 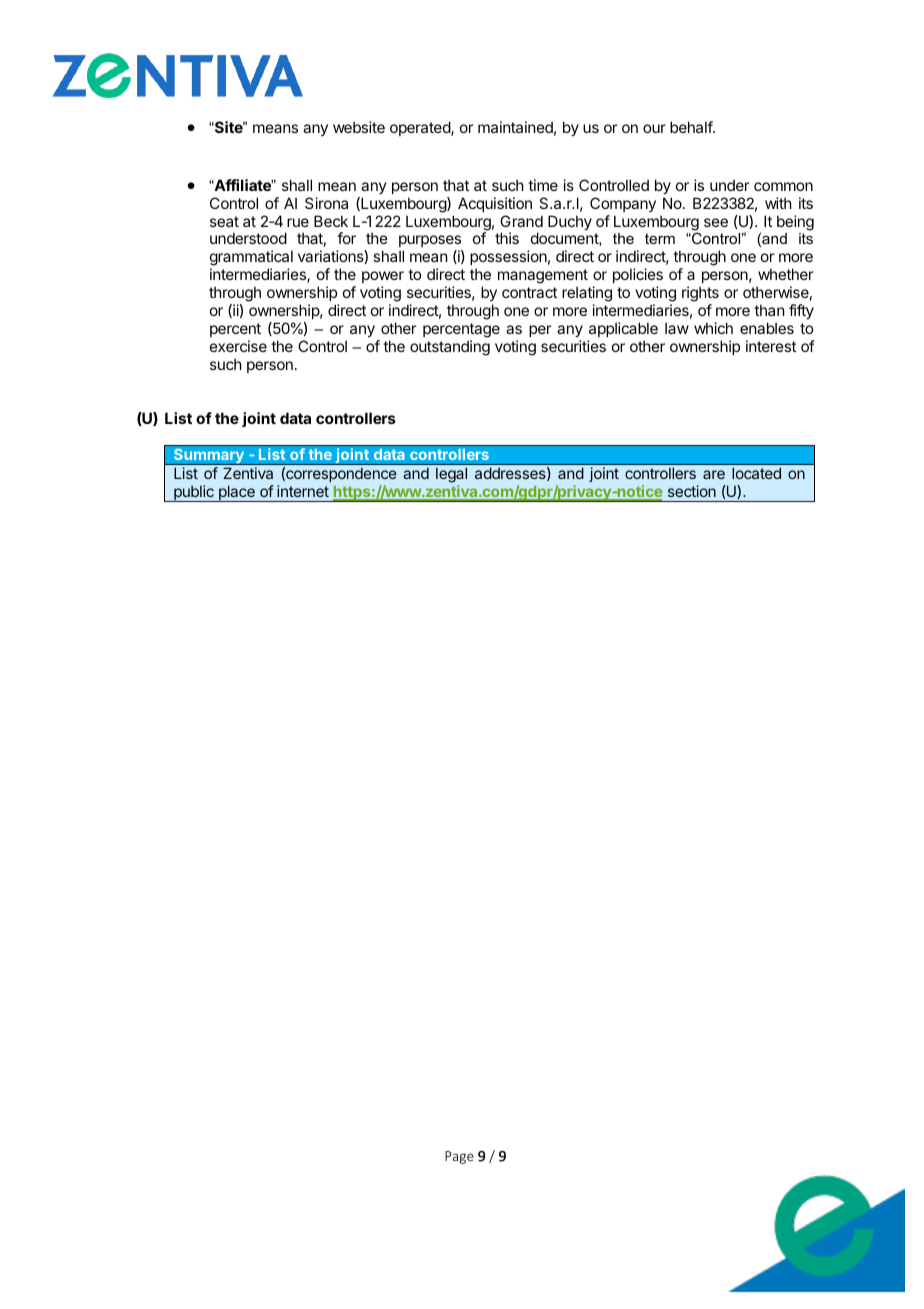 What do you see at coordinates (692, 491) in the document?
I see `section` at bounding box center [692, 491].
